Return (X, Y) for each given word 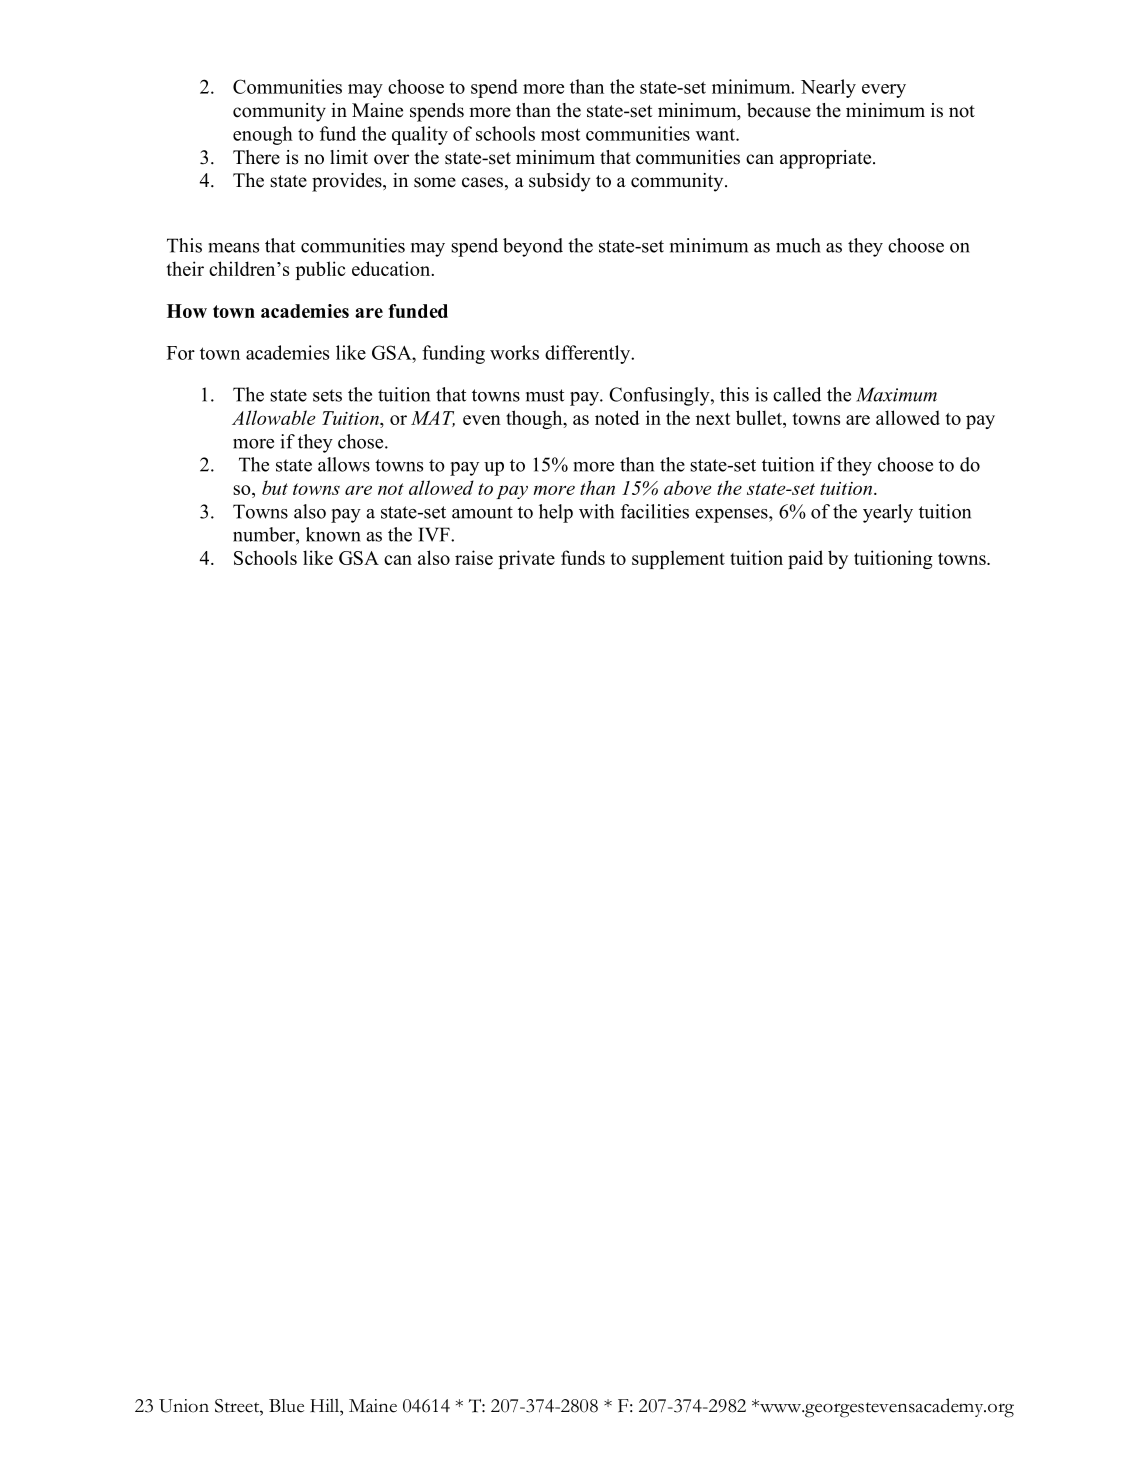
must (545, 395)
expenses (732, 516)
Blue (286, 1406)
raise (474, 557)
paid (805, 559)
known (333, 534)
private (527, 559)
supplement (678, 559)
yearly (888, 513)
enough (263, 135)
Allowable (274, 417)
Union (184, 1406)
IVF (435, 534)
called (797, 394)
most (560, 134)
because (779, 110)
